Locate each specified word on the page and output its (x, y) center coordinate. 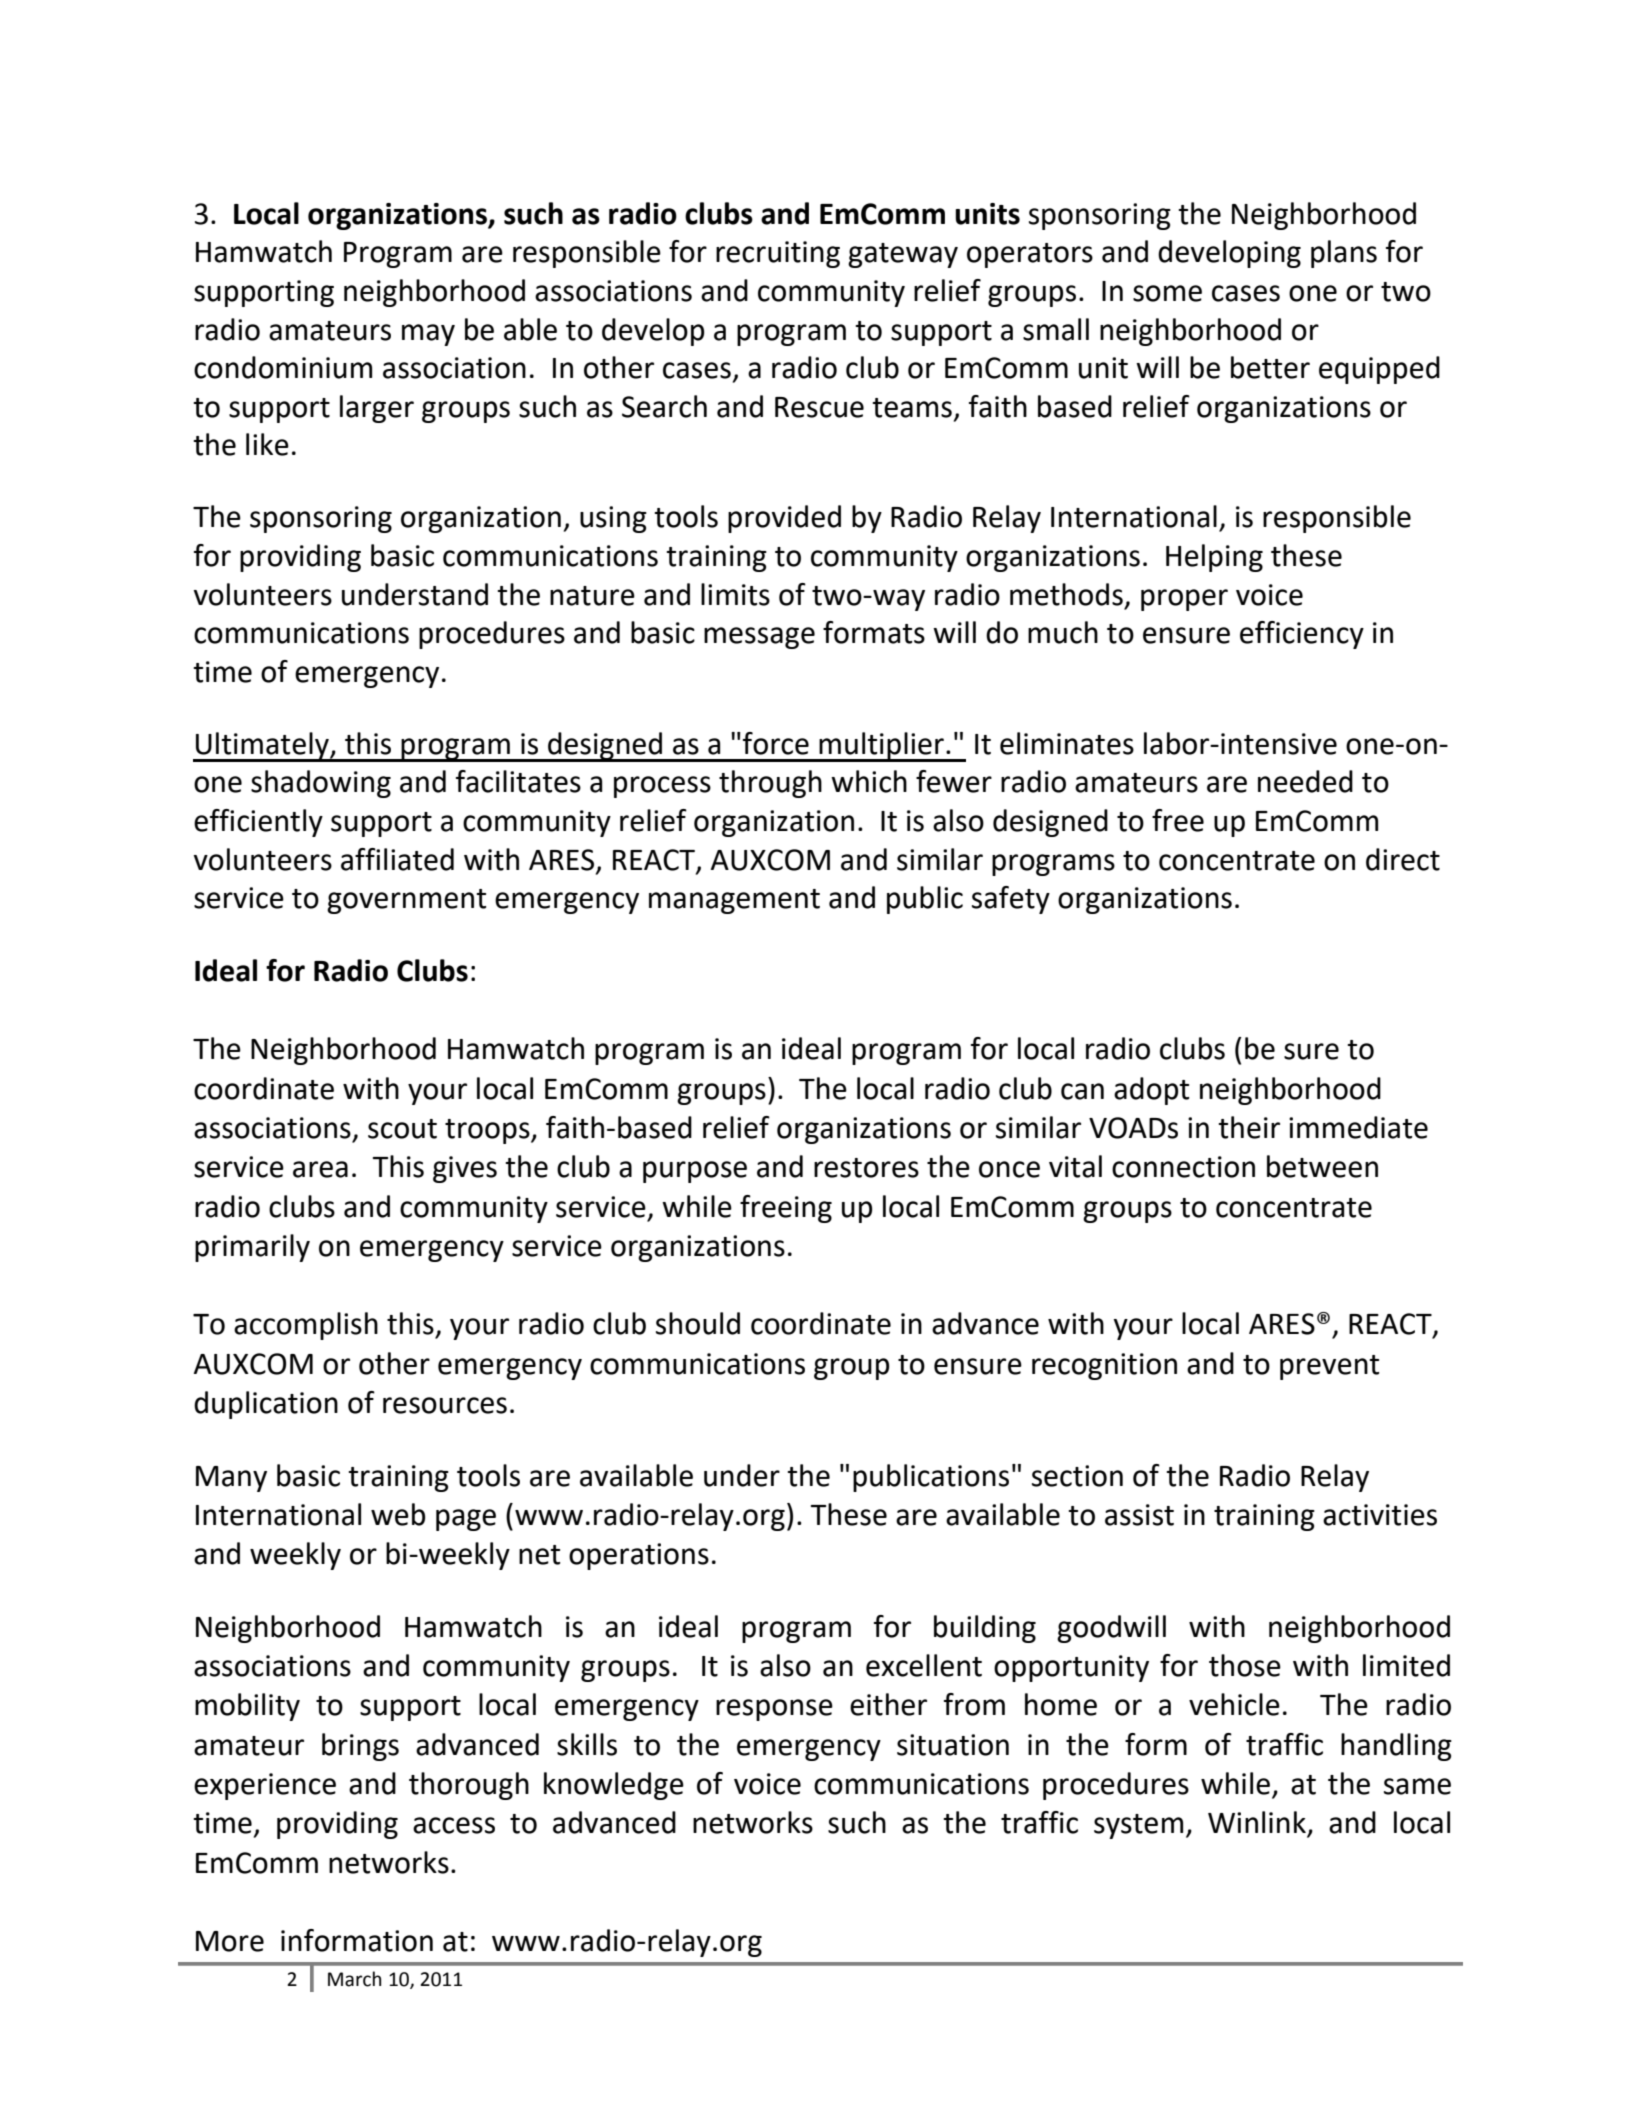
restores (866, 1168)
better (1270, 367)
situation (953, 1745)
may (428, 335)
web (398, 1514)
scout (402, 1129)
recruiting (778, 254)
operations (639, 1556)
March (354, 1979)
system (1138, 1826)
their (1249, 1127)
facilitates (518, 781)
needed (1305, 781)
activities (1380, 1515)
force (776, 743)
